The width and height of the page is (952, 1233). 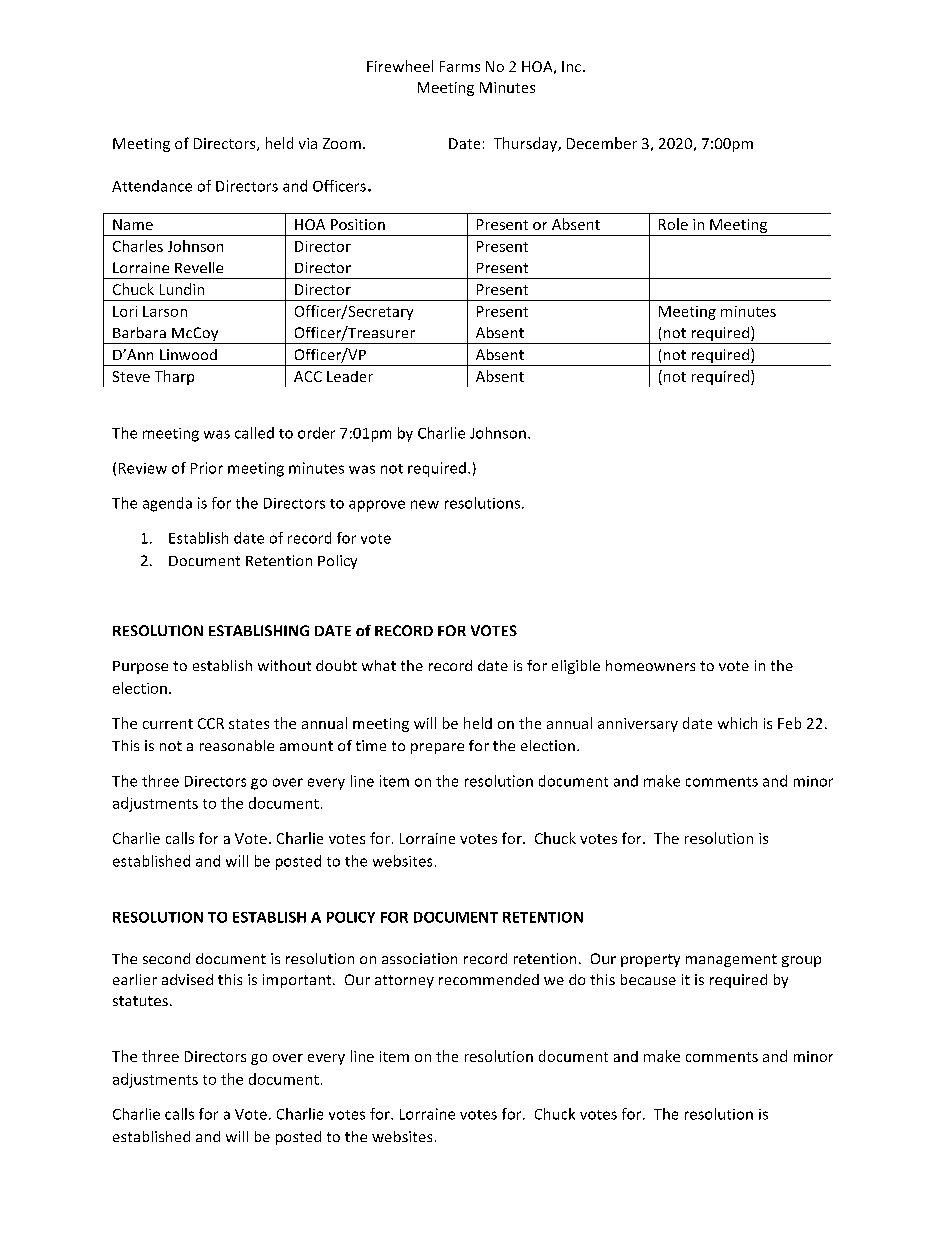 What do you see at coordinates (673, 224) in the page?
I see `Role` at bounding box center [673, 224].
